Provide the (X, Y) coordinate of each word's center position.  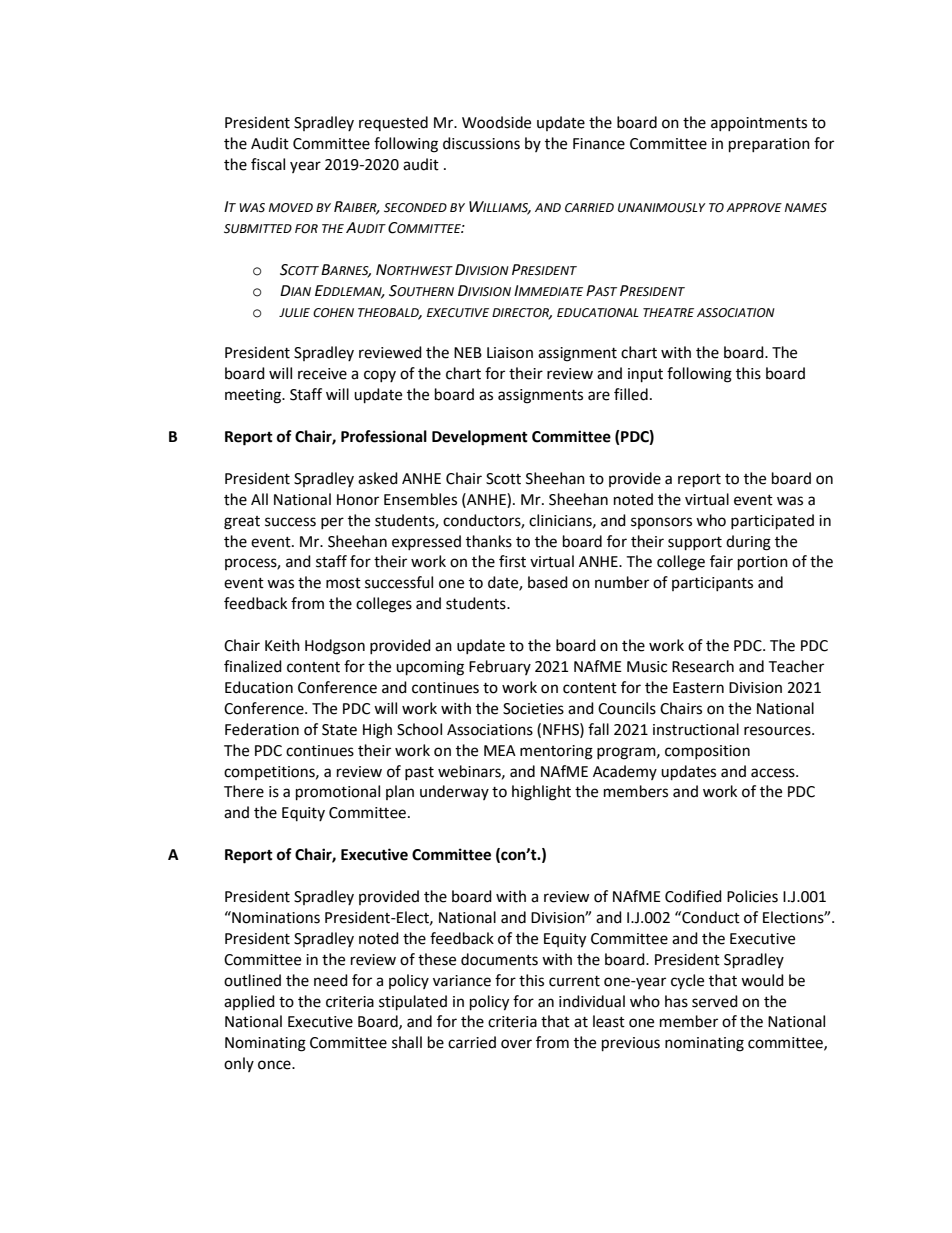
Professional (384, 436)
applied (249, 1002)
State (339, 730)
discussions (481, 143)
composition (707, 752)
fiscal (268, 164)
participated (772, 522)
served (715, 1001)
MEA (500, 750)
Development (480, 438)
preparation (769, 145)
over (516, 1044)
